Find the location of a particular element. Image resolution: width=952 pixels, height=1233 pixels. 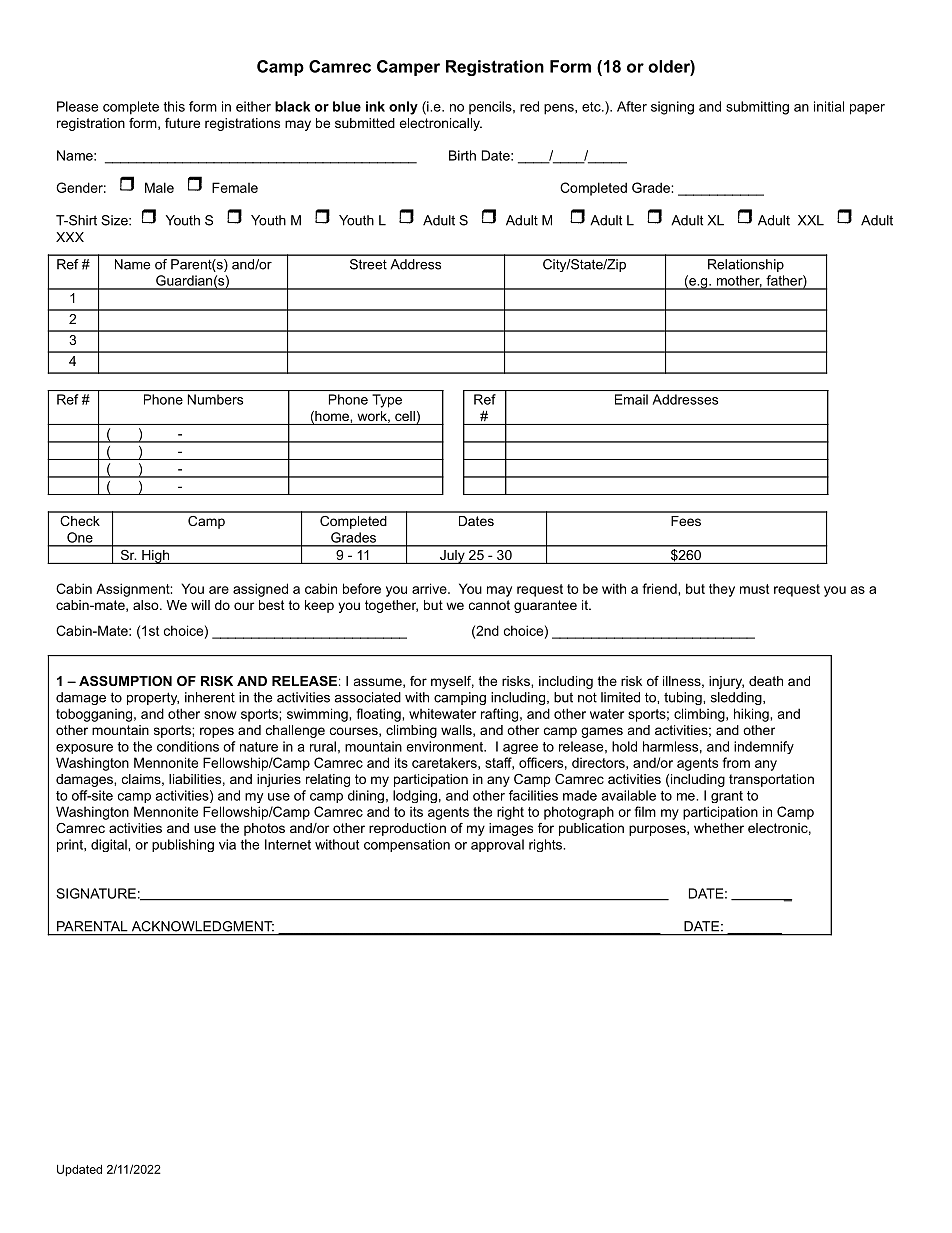

also is located at coordinates (147, 605).
